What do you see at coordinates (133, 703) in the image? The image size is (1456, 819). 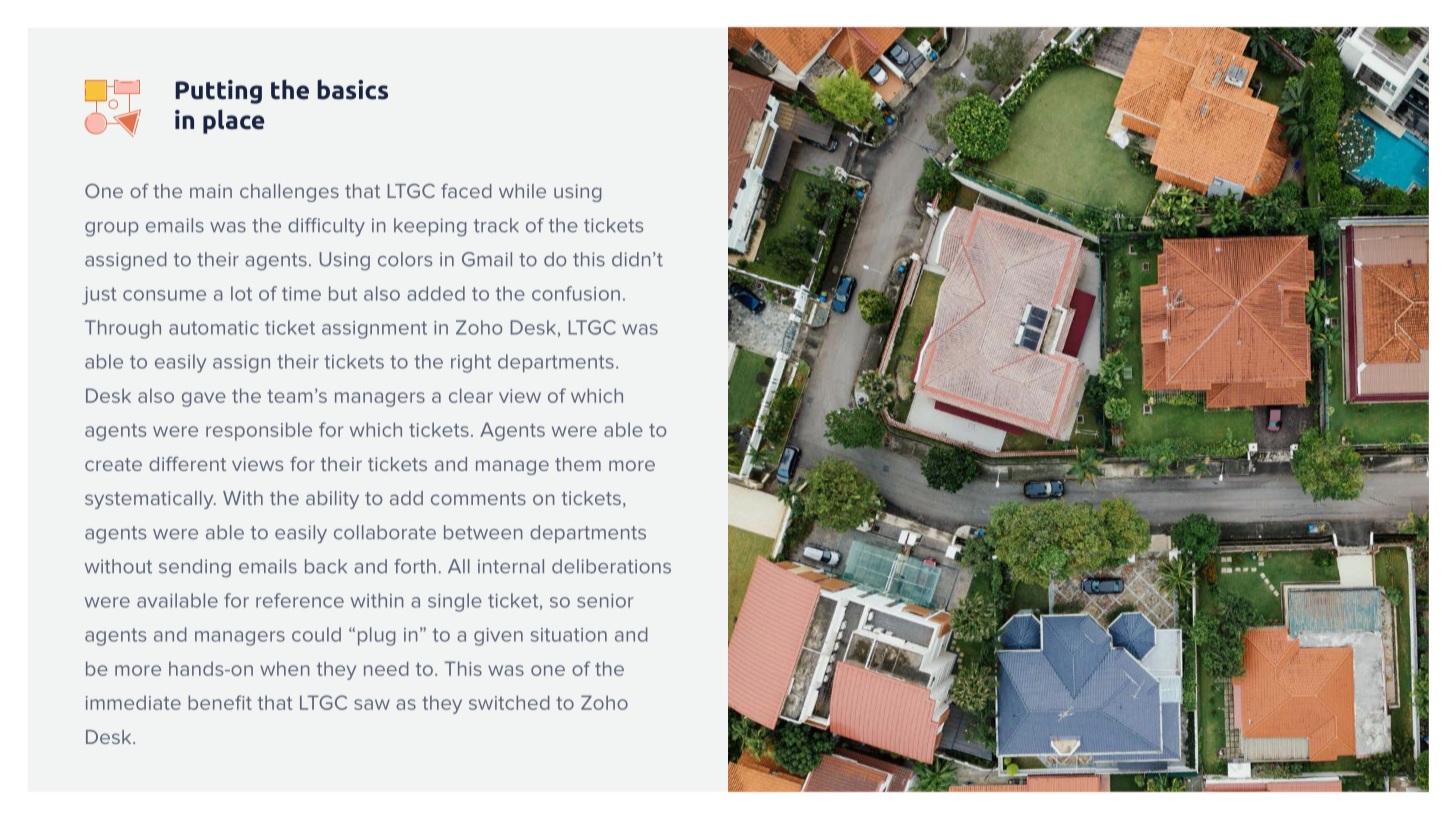 I see `immediate` at bounding box center [133, 703].
